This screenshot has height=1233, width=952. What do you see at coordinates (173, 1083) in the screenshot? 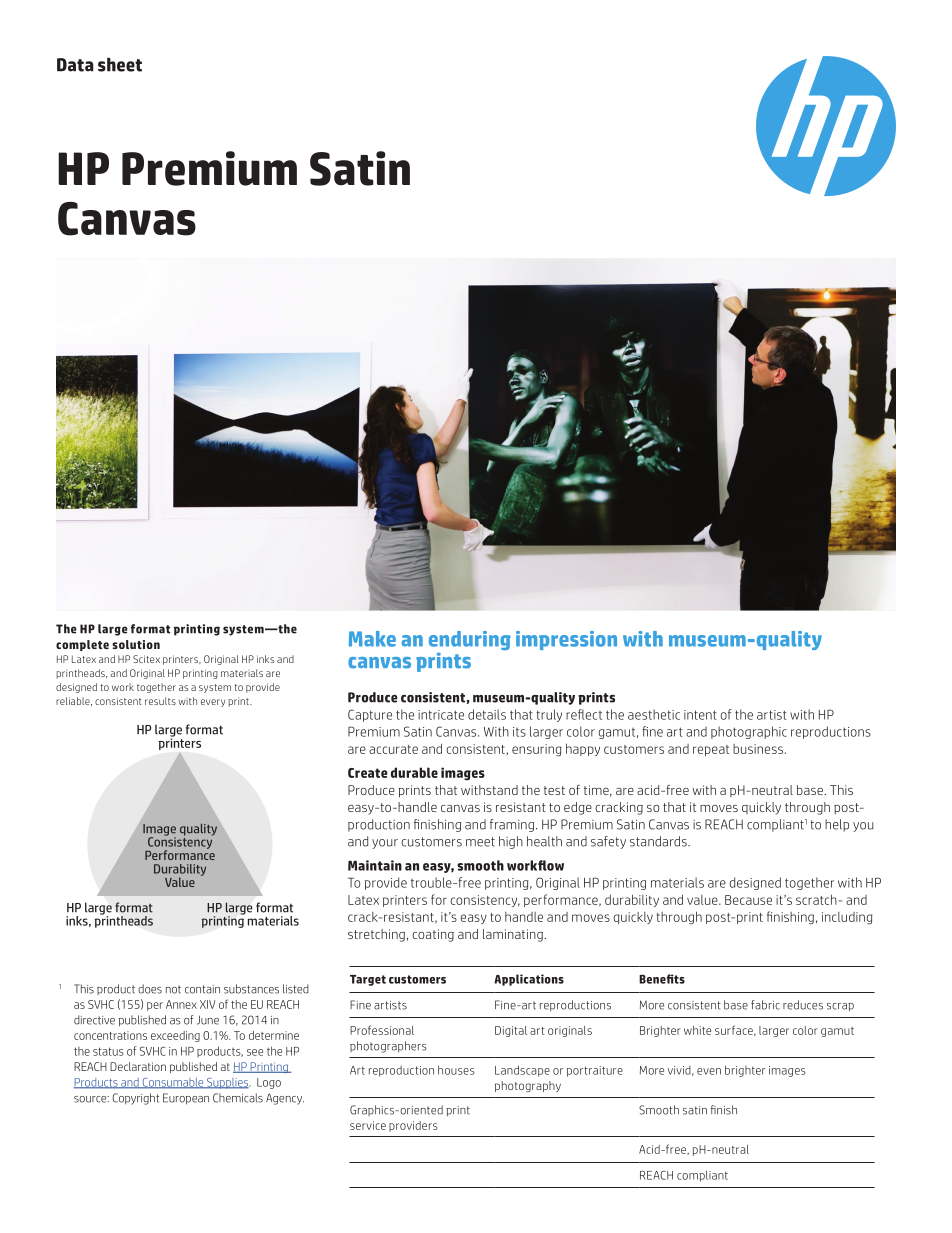
I see `Consumable` at bounding box center [173, 1083].
